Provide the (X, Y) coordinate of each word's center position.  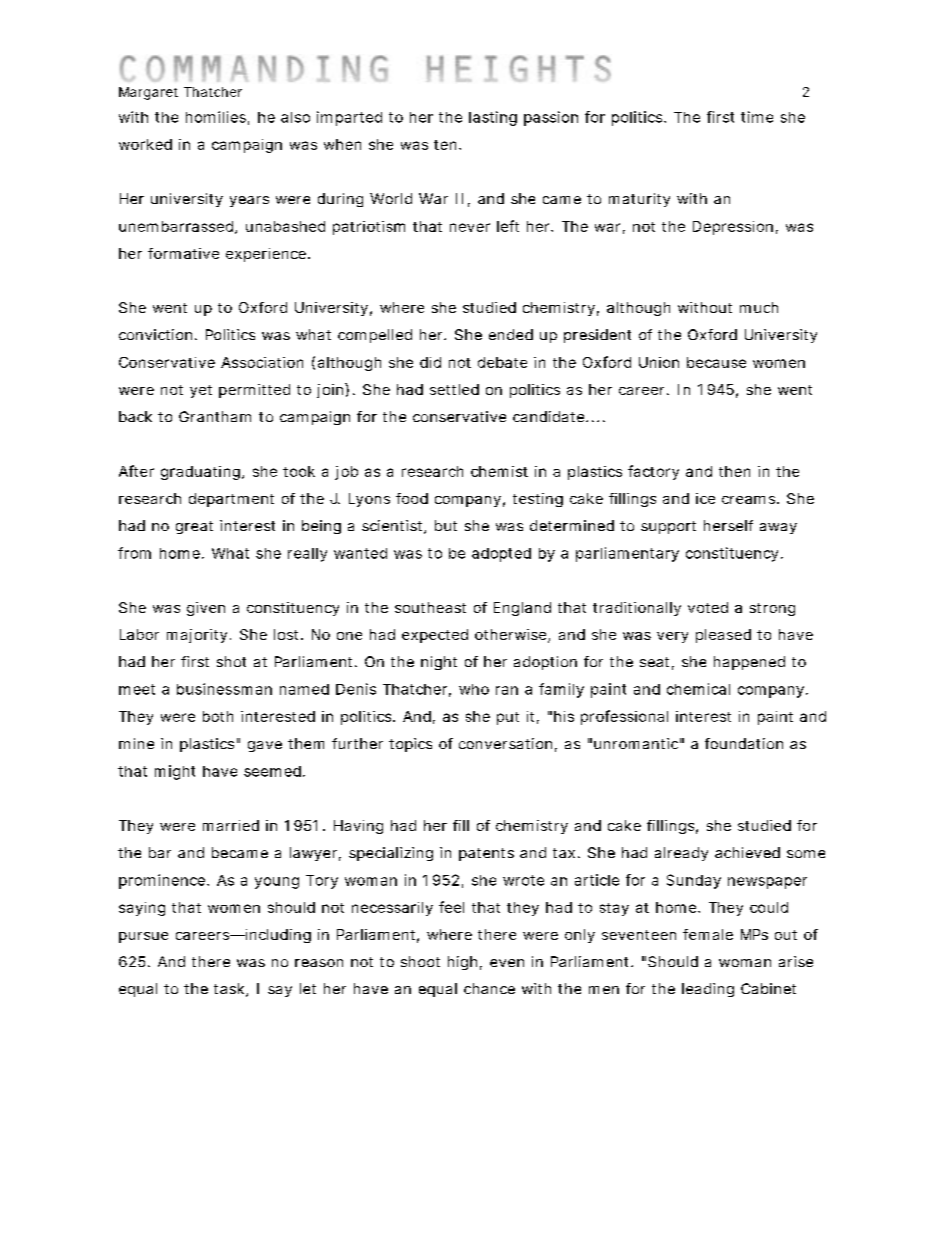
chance (489, 988)
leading (708, 990)
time (757, 117)
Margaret (148, 93)
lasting (493, 118)
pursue (143, 937)
